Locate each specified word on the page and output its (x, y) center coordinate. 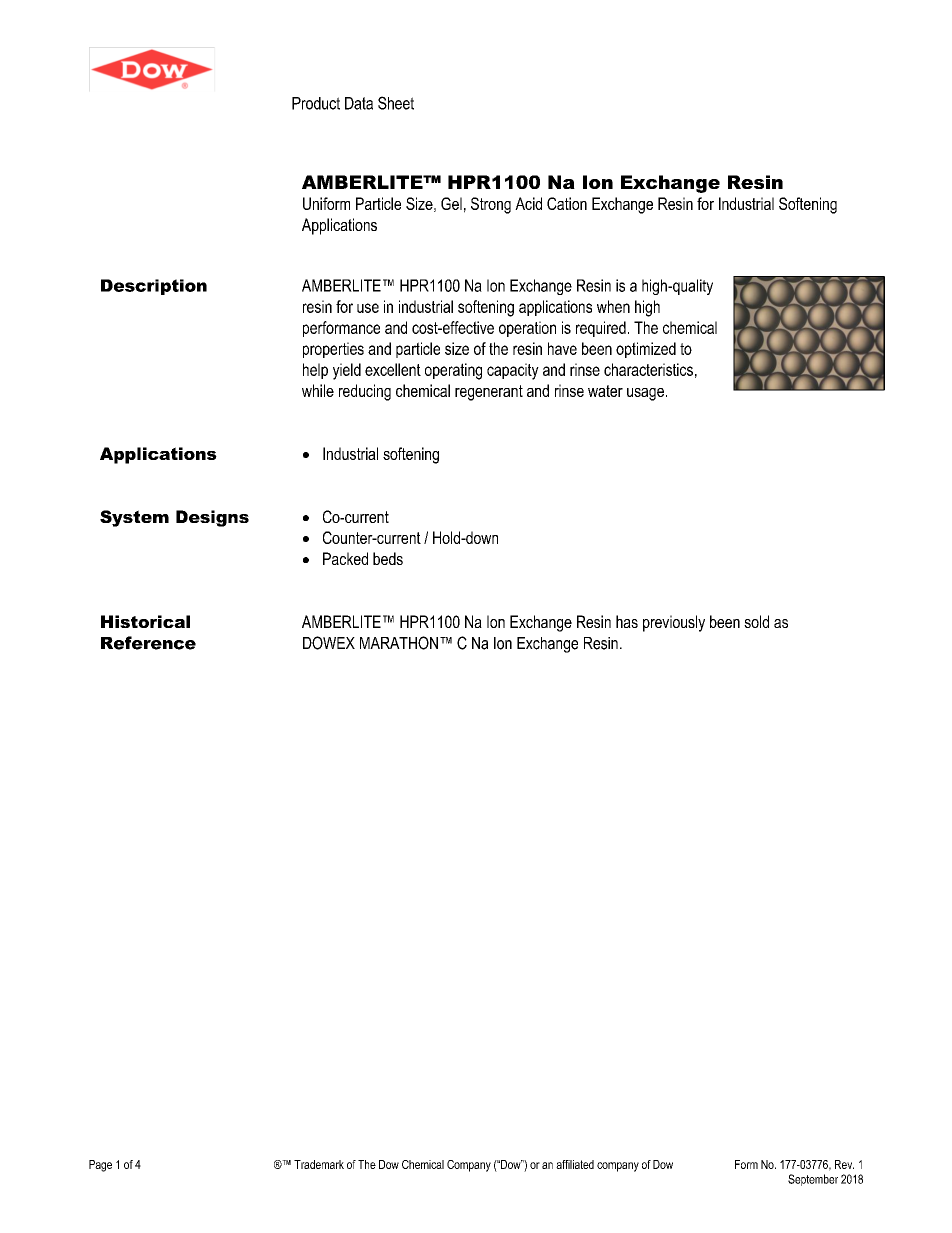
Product (316, 103)
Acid (528, 203)
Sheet (396, 103)
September (813, 1180)
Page (100, 1166)
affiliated (575, 1164)
